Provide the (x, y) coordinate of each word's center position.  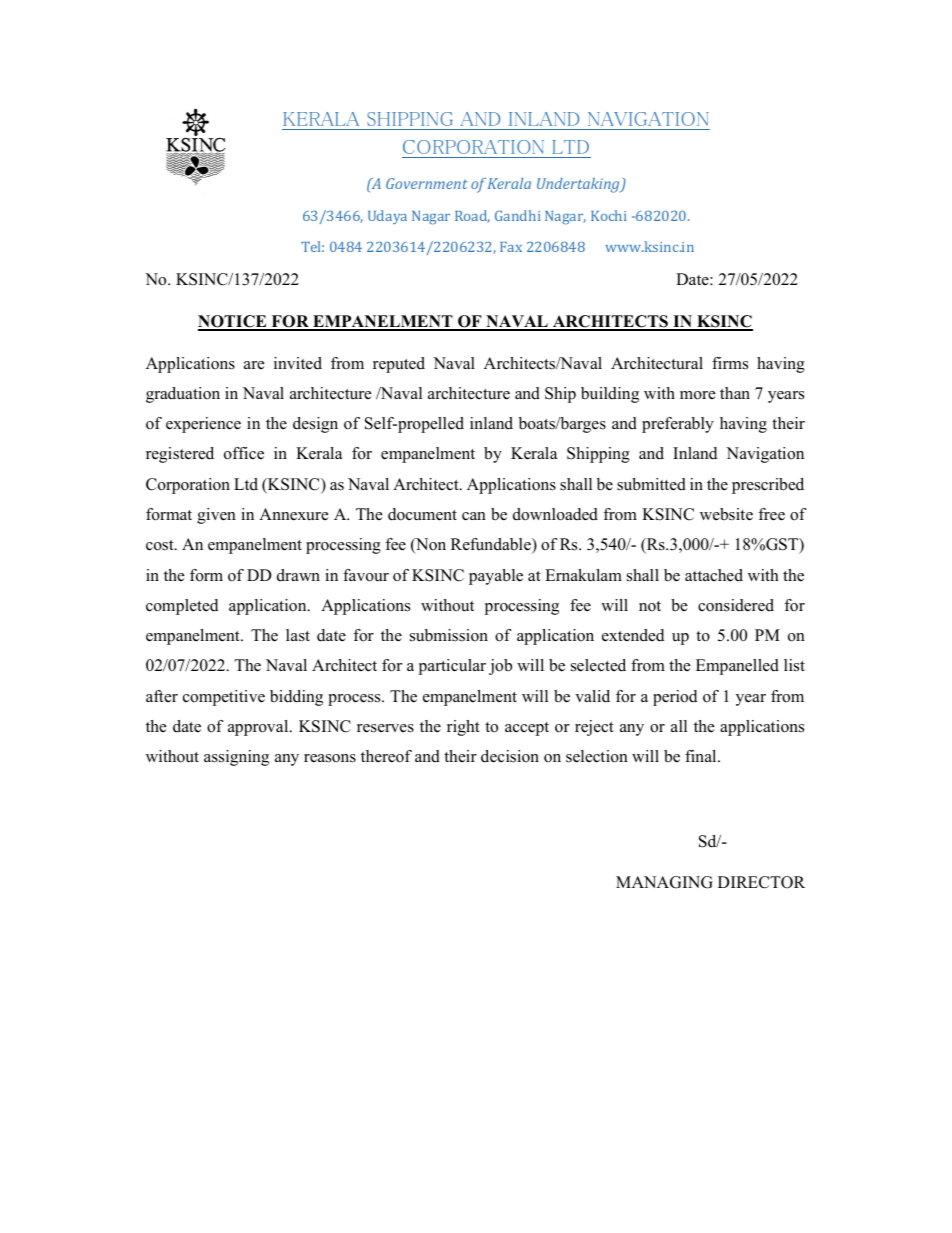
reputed (399, 365)
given (216, 516)
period (675, 698)
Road (472, 216)
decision (510, 756)
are (254, 365)
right (463, 728)
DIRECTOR (761, 882)
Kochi (609, 215)
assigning (236, 758)
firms (730, 363)
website (726, 514)
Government (427, 183)
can (474, 516)
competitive (224, 698)
